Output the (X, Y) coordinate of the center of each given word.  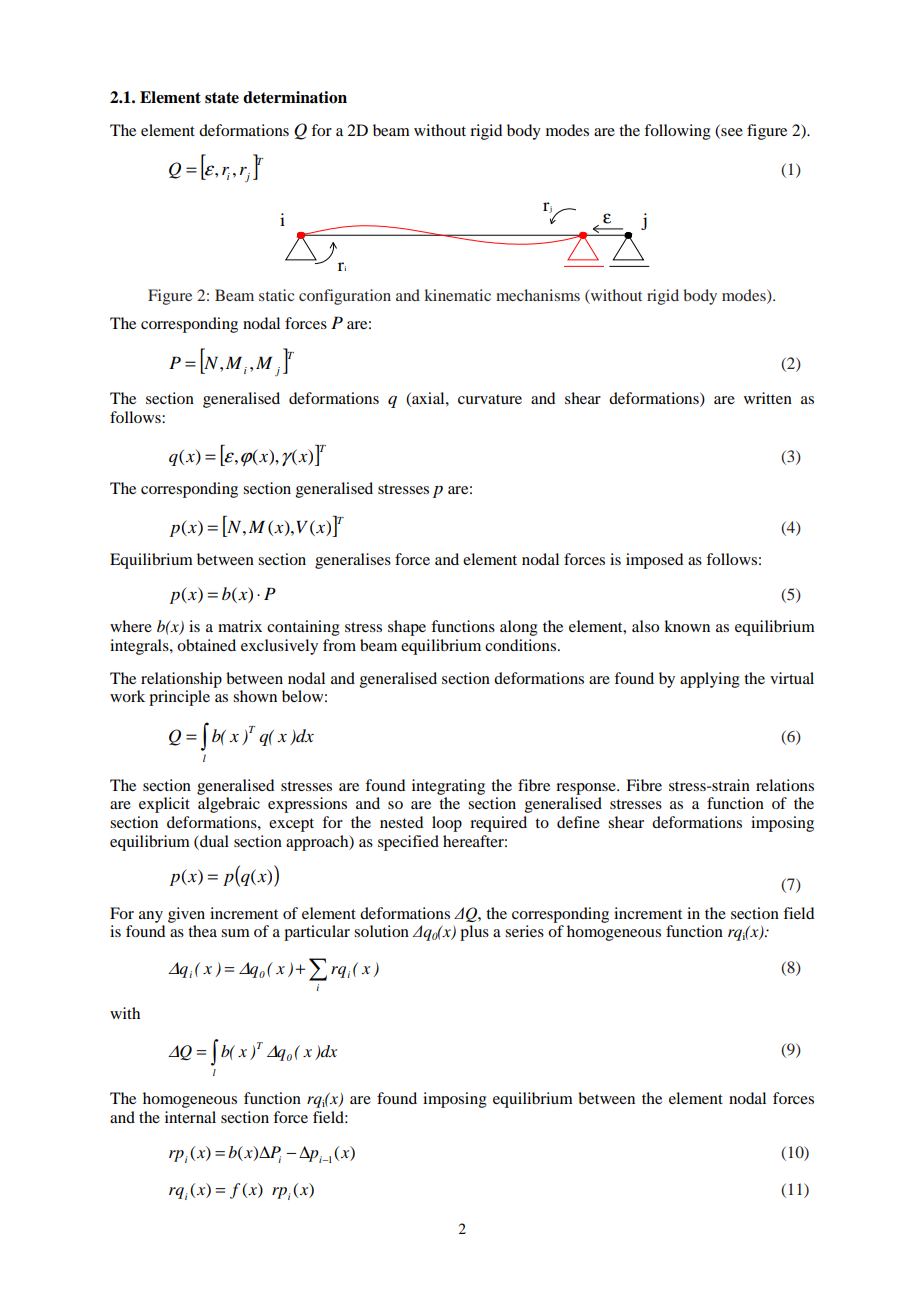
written (768, 398)
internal (190, 1117)
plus (474, 933)
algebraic (229, 805)
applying (710, 680)
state (222, 98)
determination (295, 97)
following (677, 132)
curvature (490, 399)
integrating (448, 787)
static (276, 295)
